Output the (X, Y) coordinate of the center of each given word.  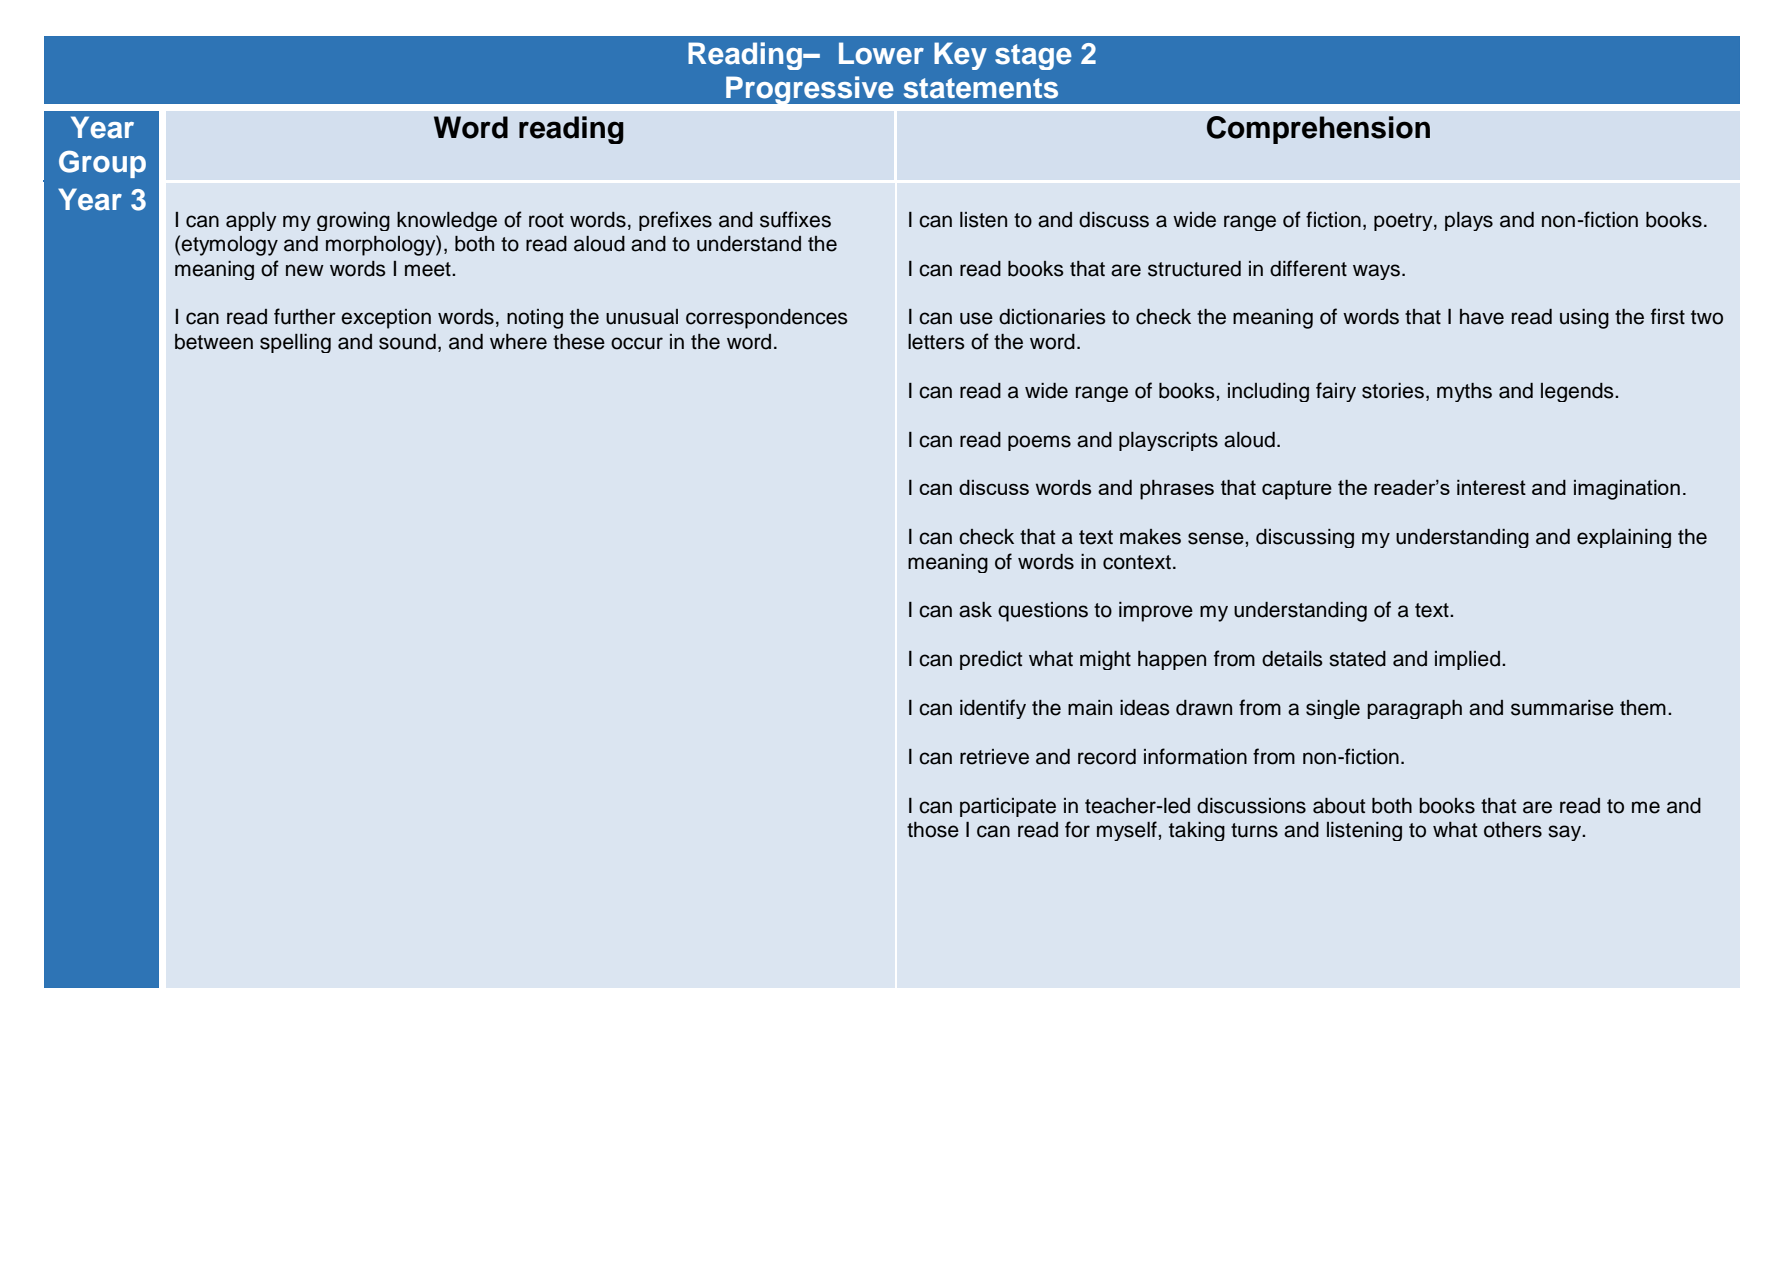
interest (1491, 487)
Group (102, 164)
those (933, 830)
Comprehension (1318, 130)
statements (981, 88)
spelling (295, 343)
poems (1039, 443)
